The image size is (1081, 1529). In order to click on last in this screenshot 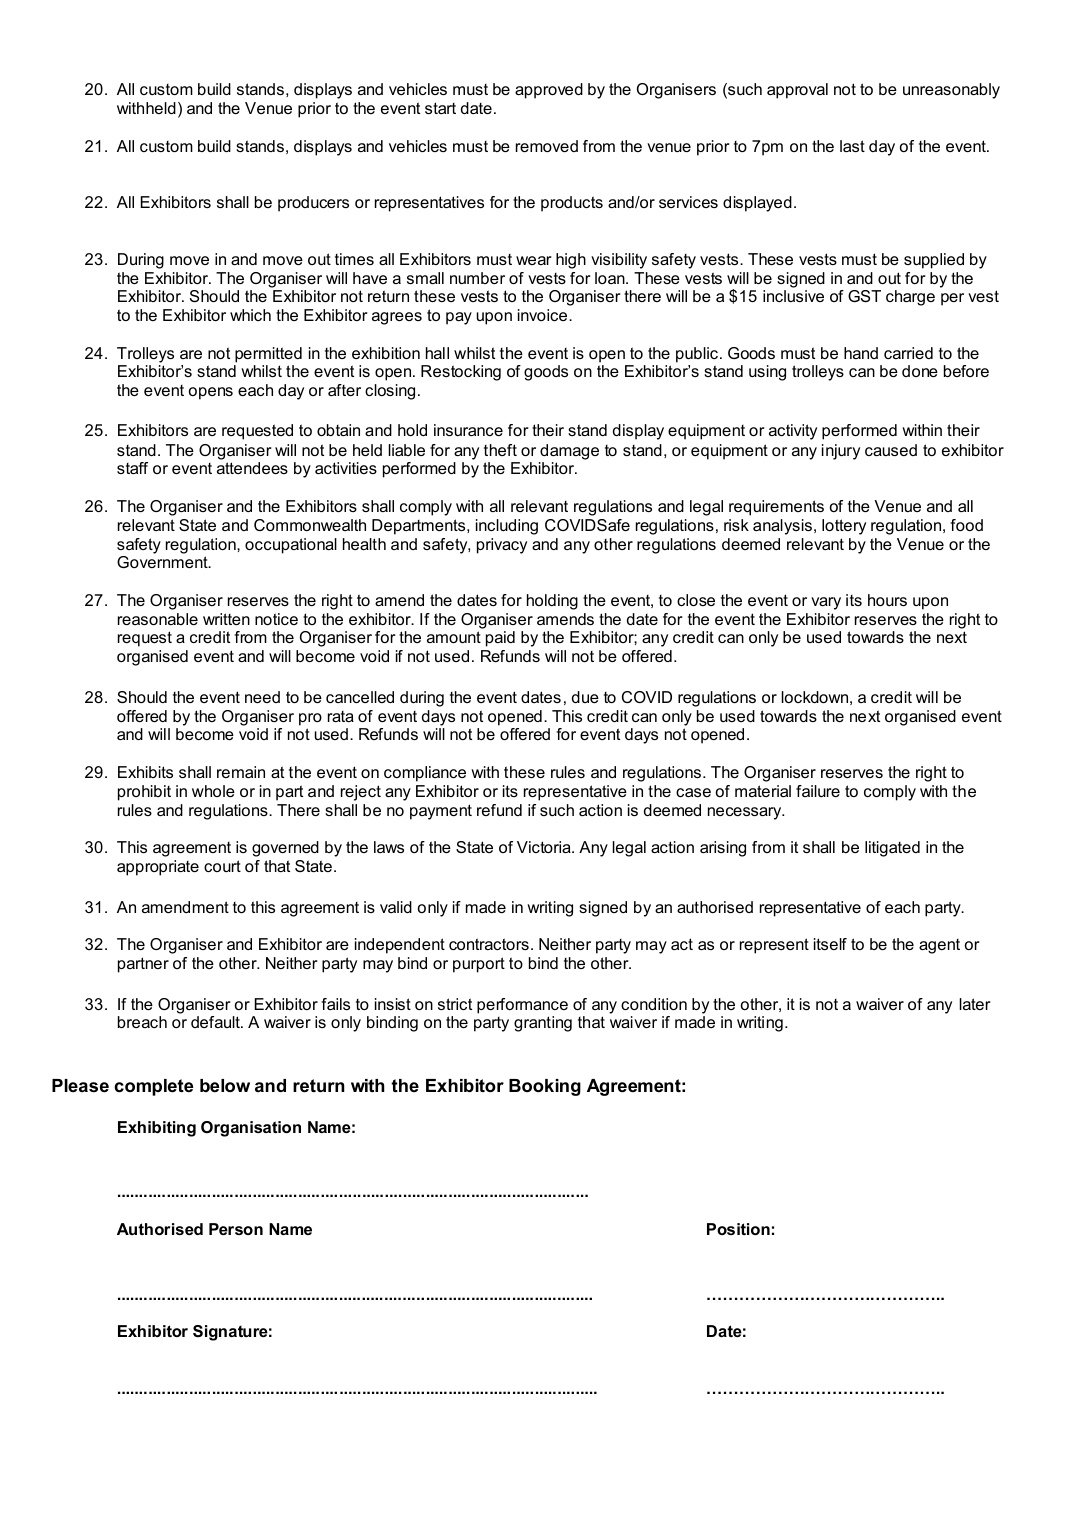, I will do `click(852, 146)`.
